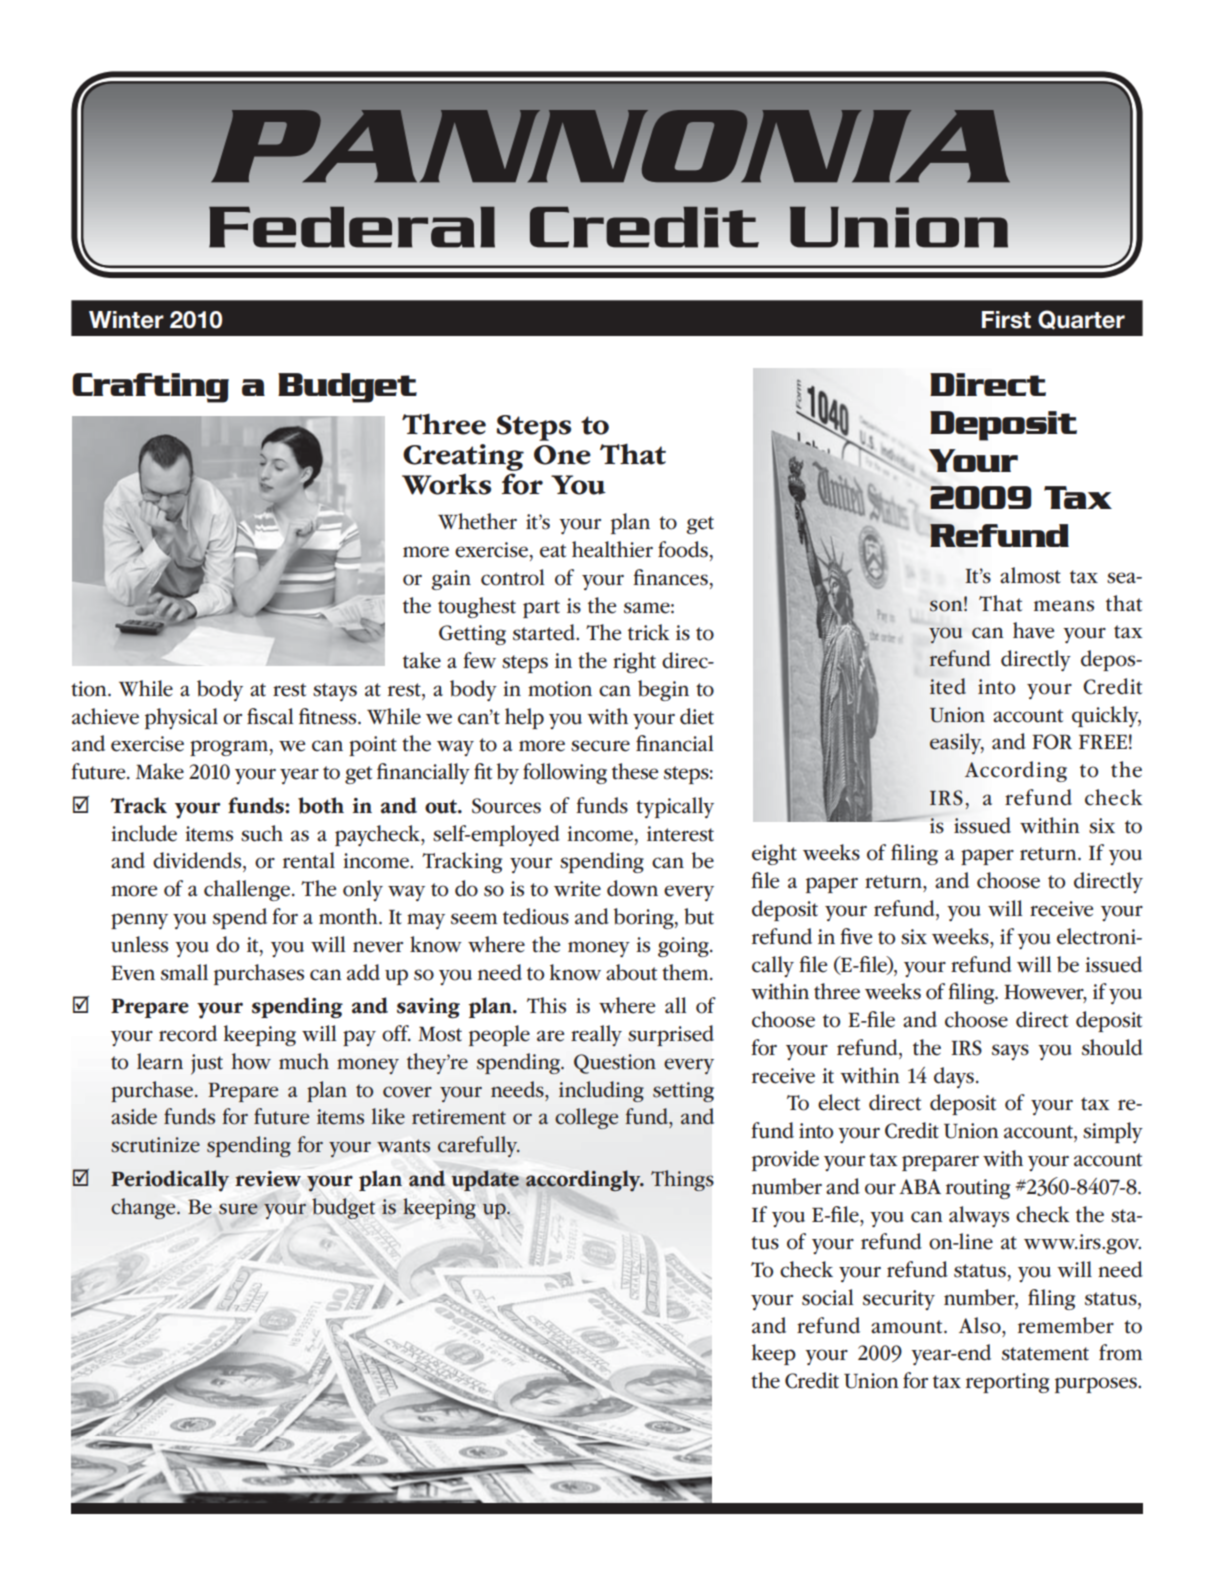 The image size is (1214, 1571). I want to click on says, so click(1010, 1052).
